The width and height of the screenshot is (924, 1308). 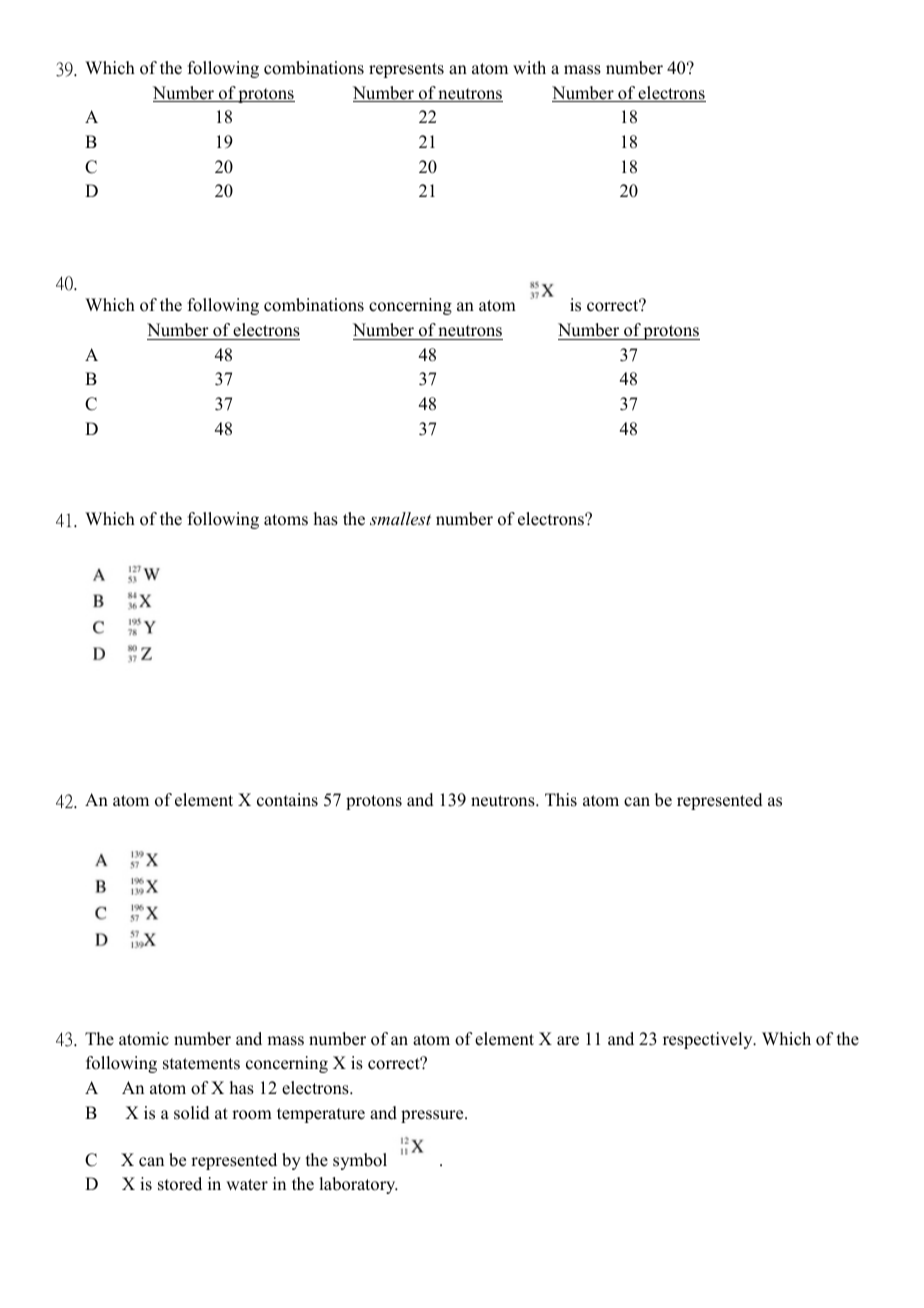 What do you see at coordinates (529, 67) in the screenshot?
I see `with` at bounding box center [529, 67].
